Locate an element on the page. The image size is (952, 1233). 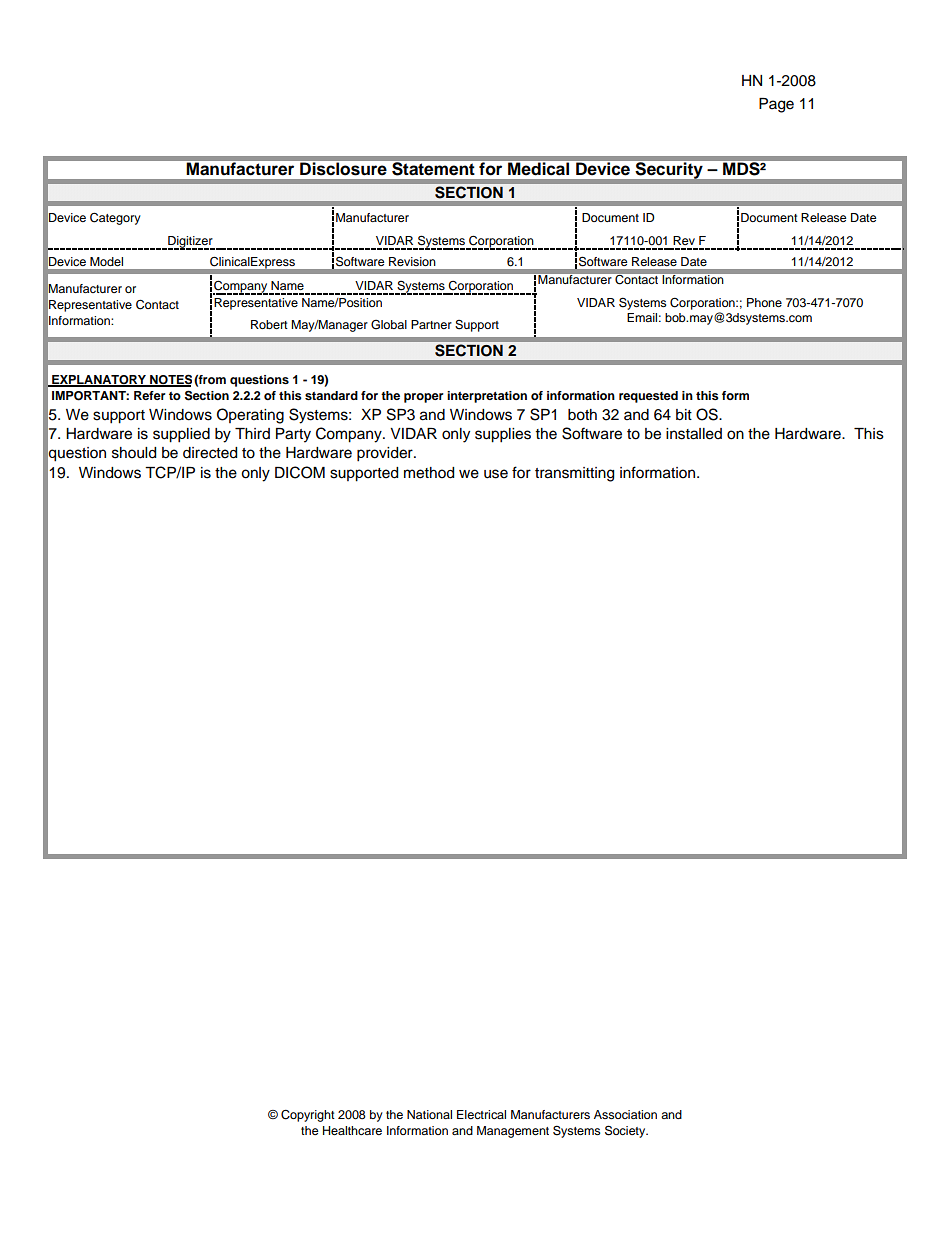
Revision is located at coordinates (412, 261).
